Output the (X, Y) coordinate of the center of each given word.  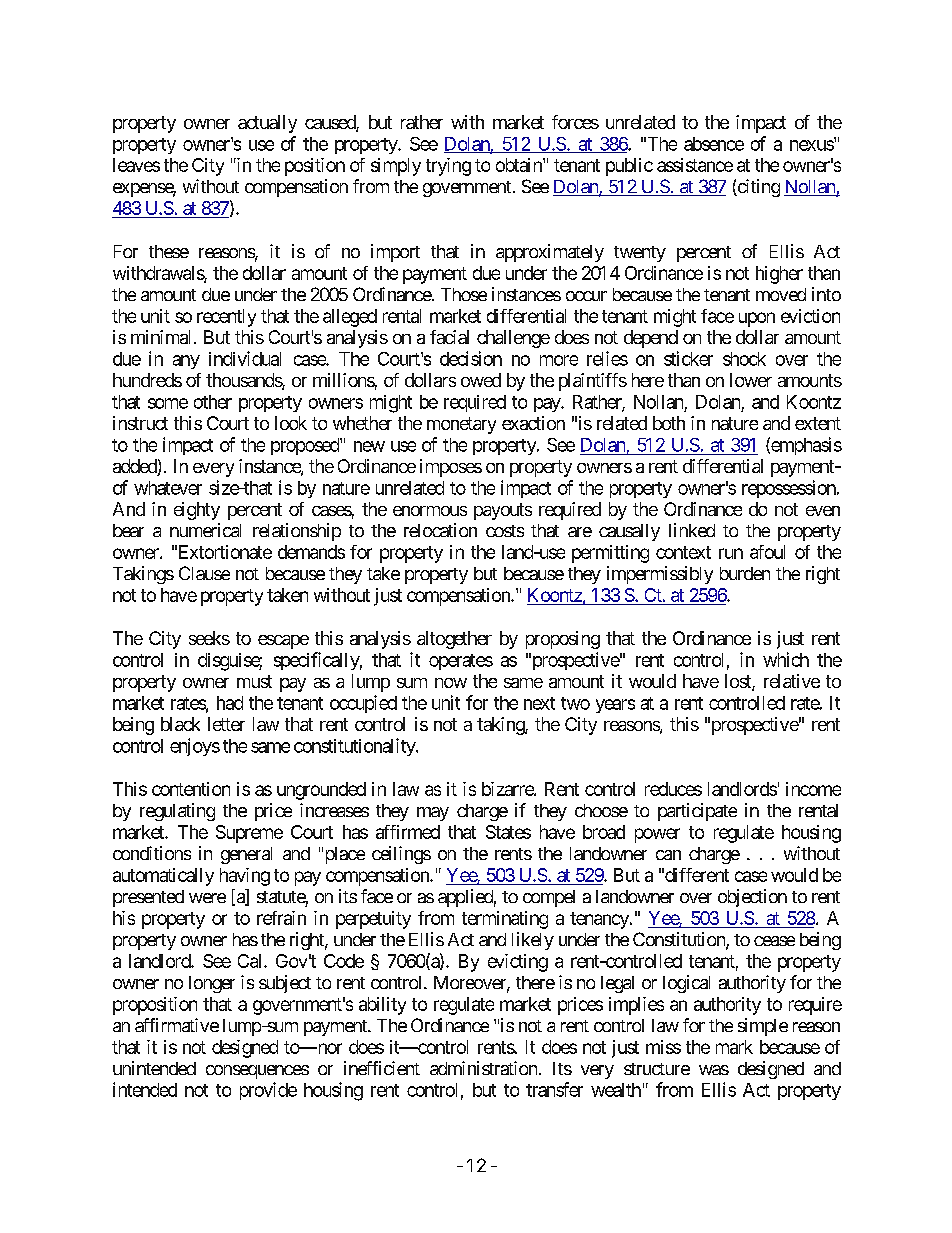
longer (212, 984)
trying (448, 167)
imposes (451, 468)
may (433, 814)
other (213, 402)
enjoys (195, 747)
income (813, 789)
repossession (790, 489)
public (629, 167)
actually (267, 124)
